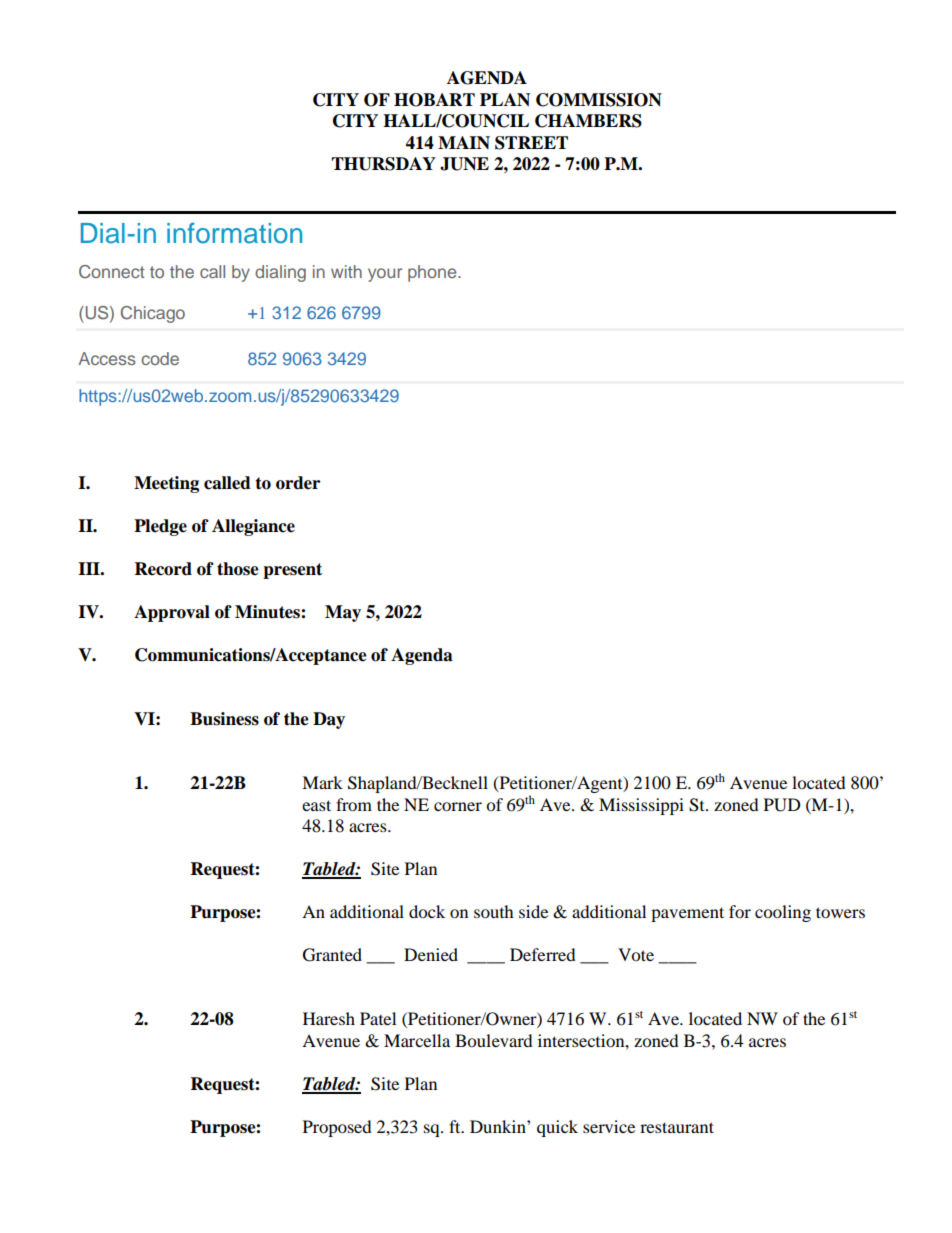 This image has width=952, height=1233. I want to click on COMMISSION, so click(599, 100).
